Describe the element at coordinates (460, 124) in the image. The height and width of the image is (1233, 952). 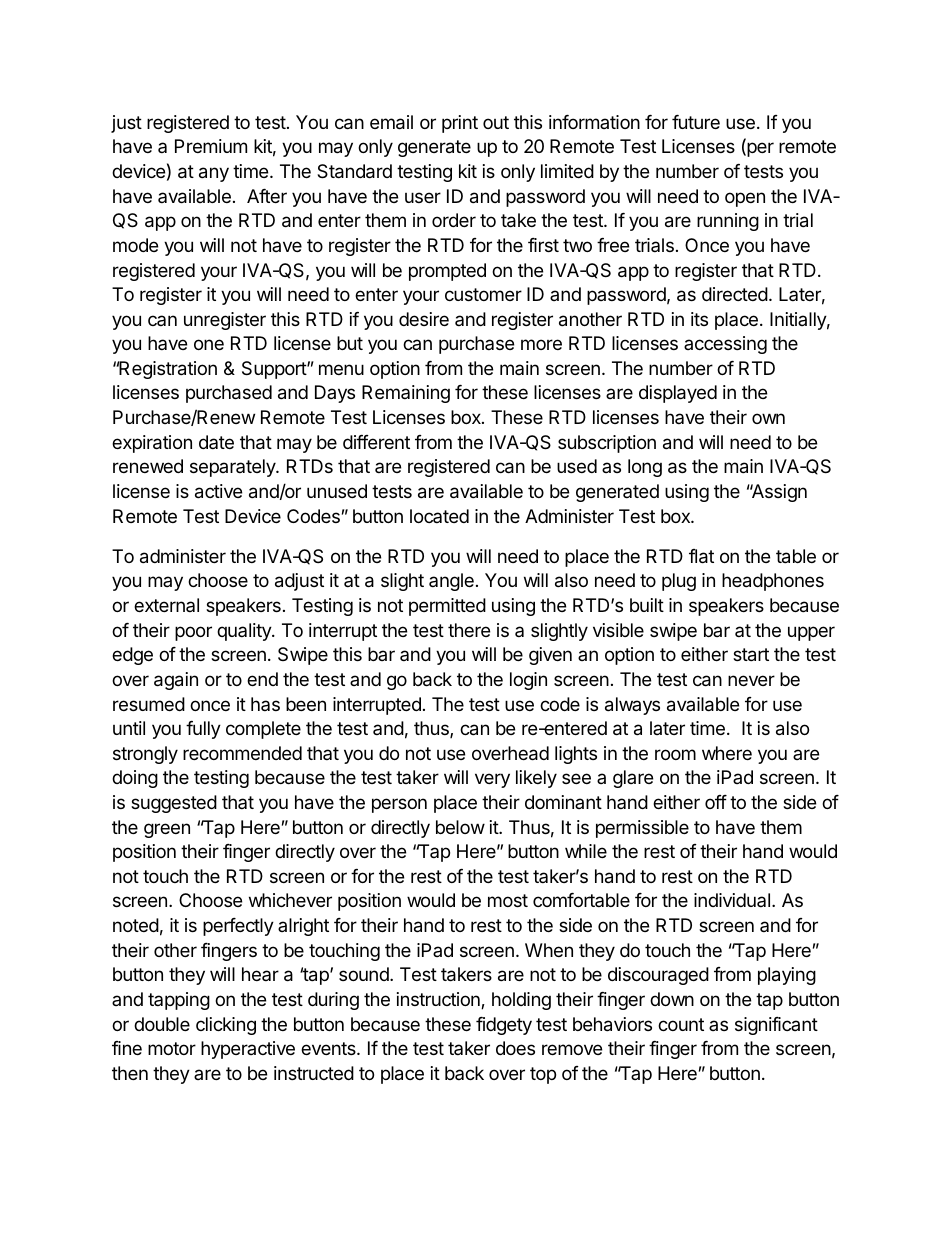
I see `print` at that location.
